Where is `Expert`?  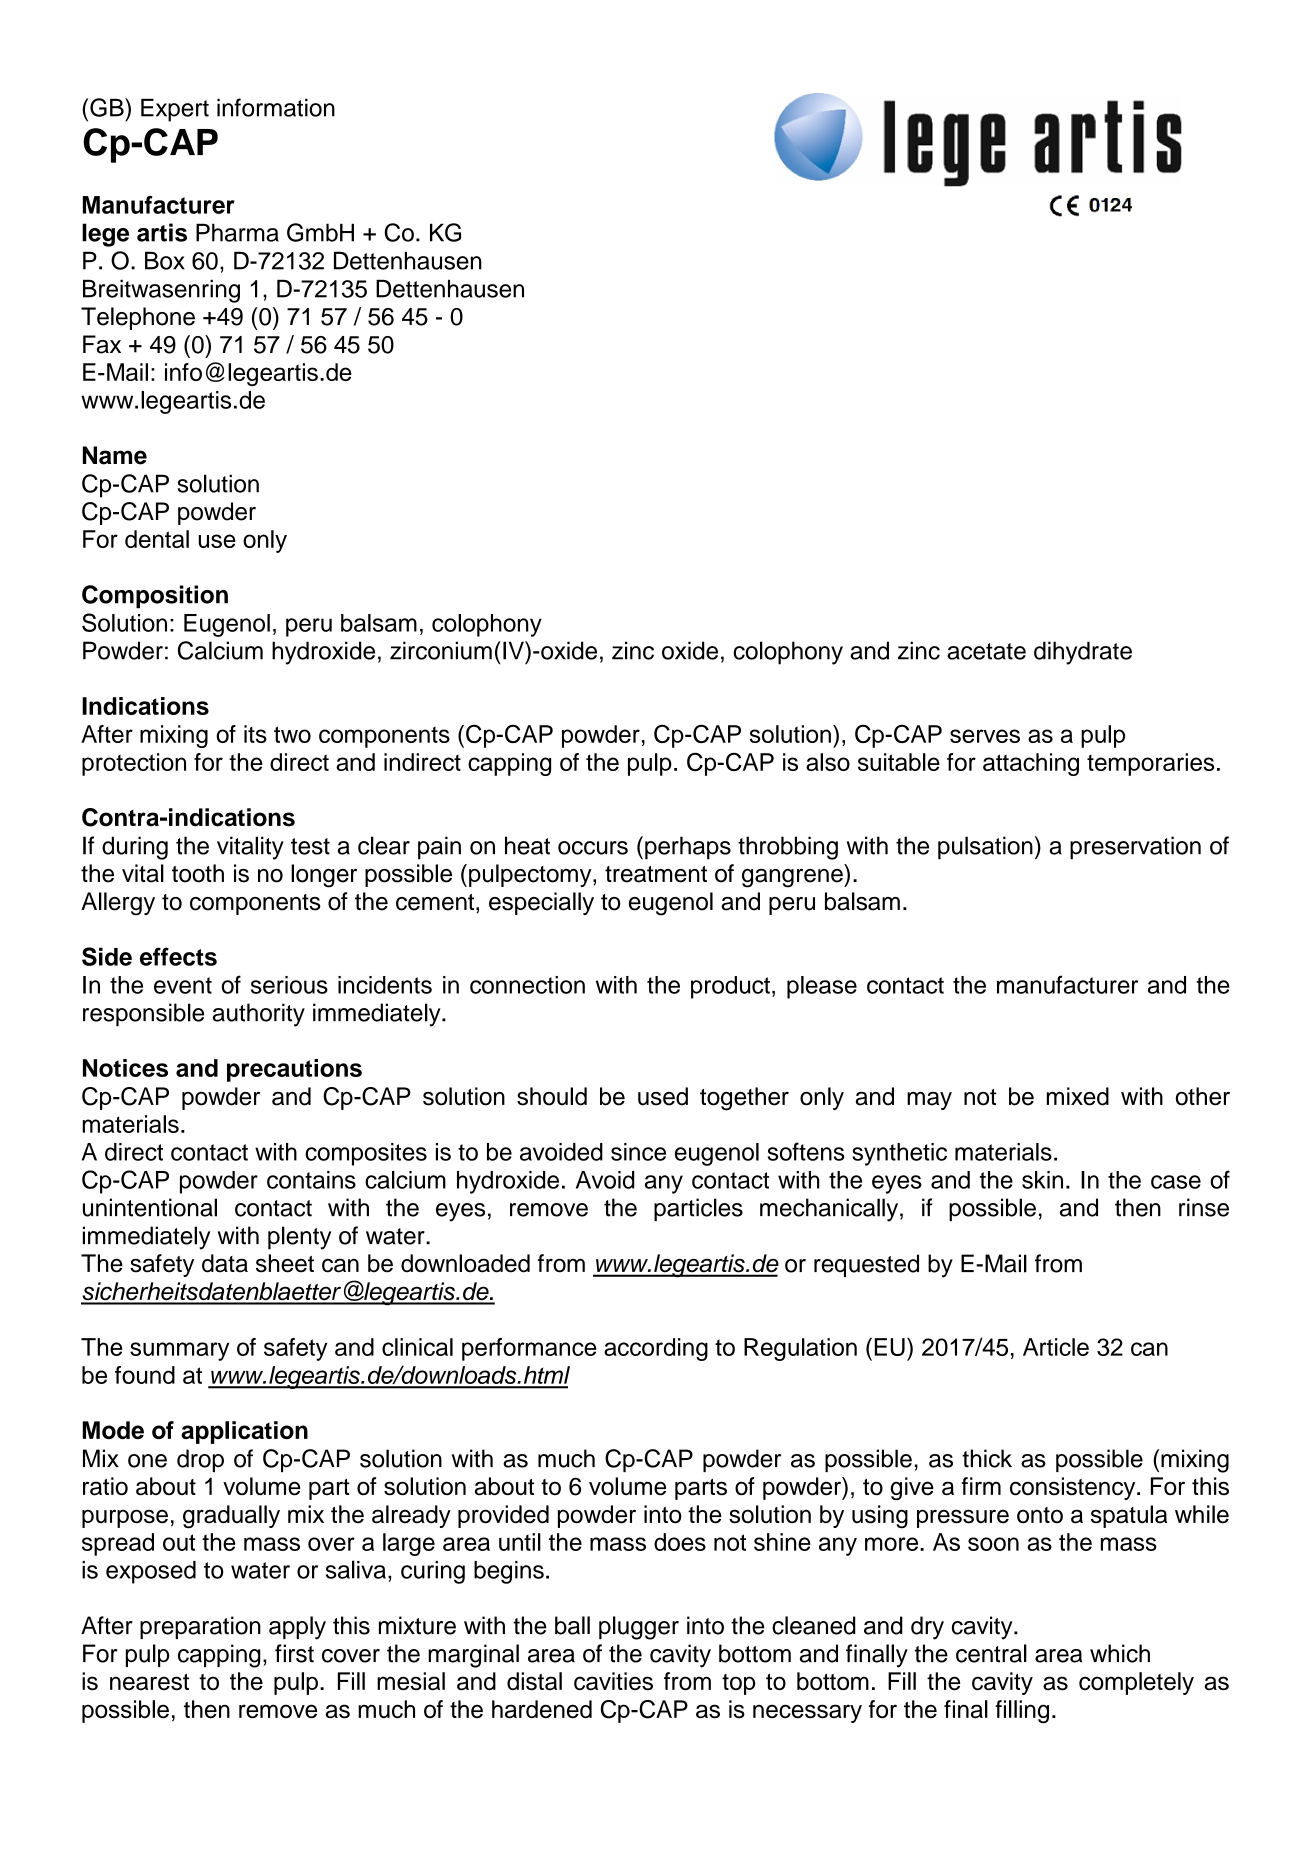
Expert is located at coordinates (175, 110).
